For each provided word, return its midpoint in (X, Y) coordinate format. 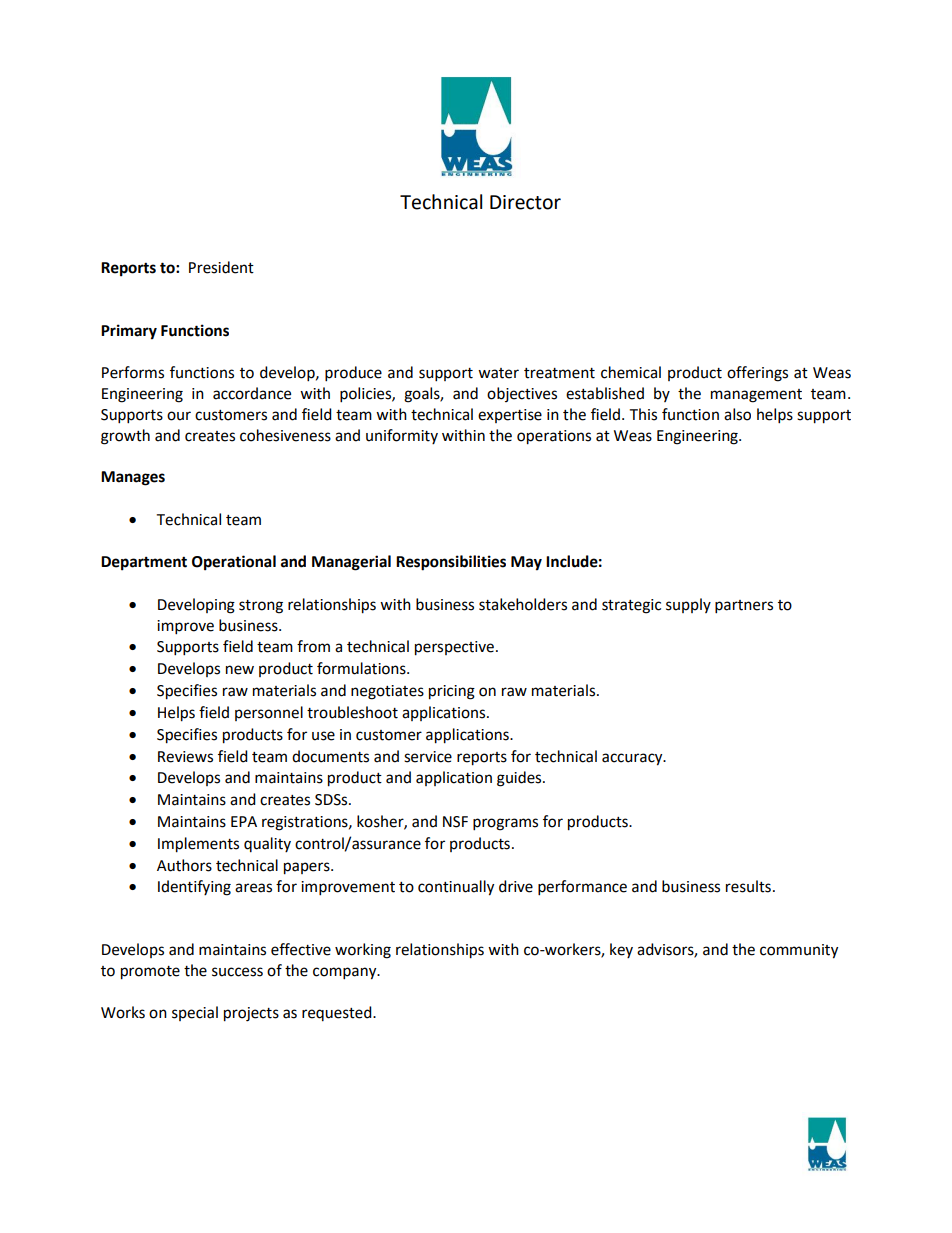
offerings (757, 374)
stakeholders (523, 604)
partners (744, 607)
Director (525, 202)
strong (261, 607)
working (363, 951)
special (195, 1013)
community (799, 951)
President (221, 267)
